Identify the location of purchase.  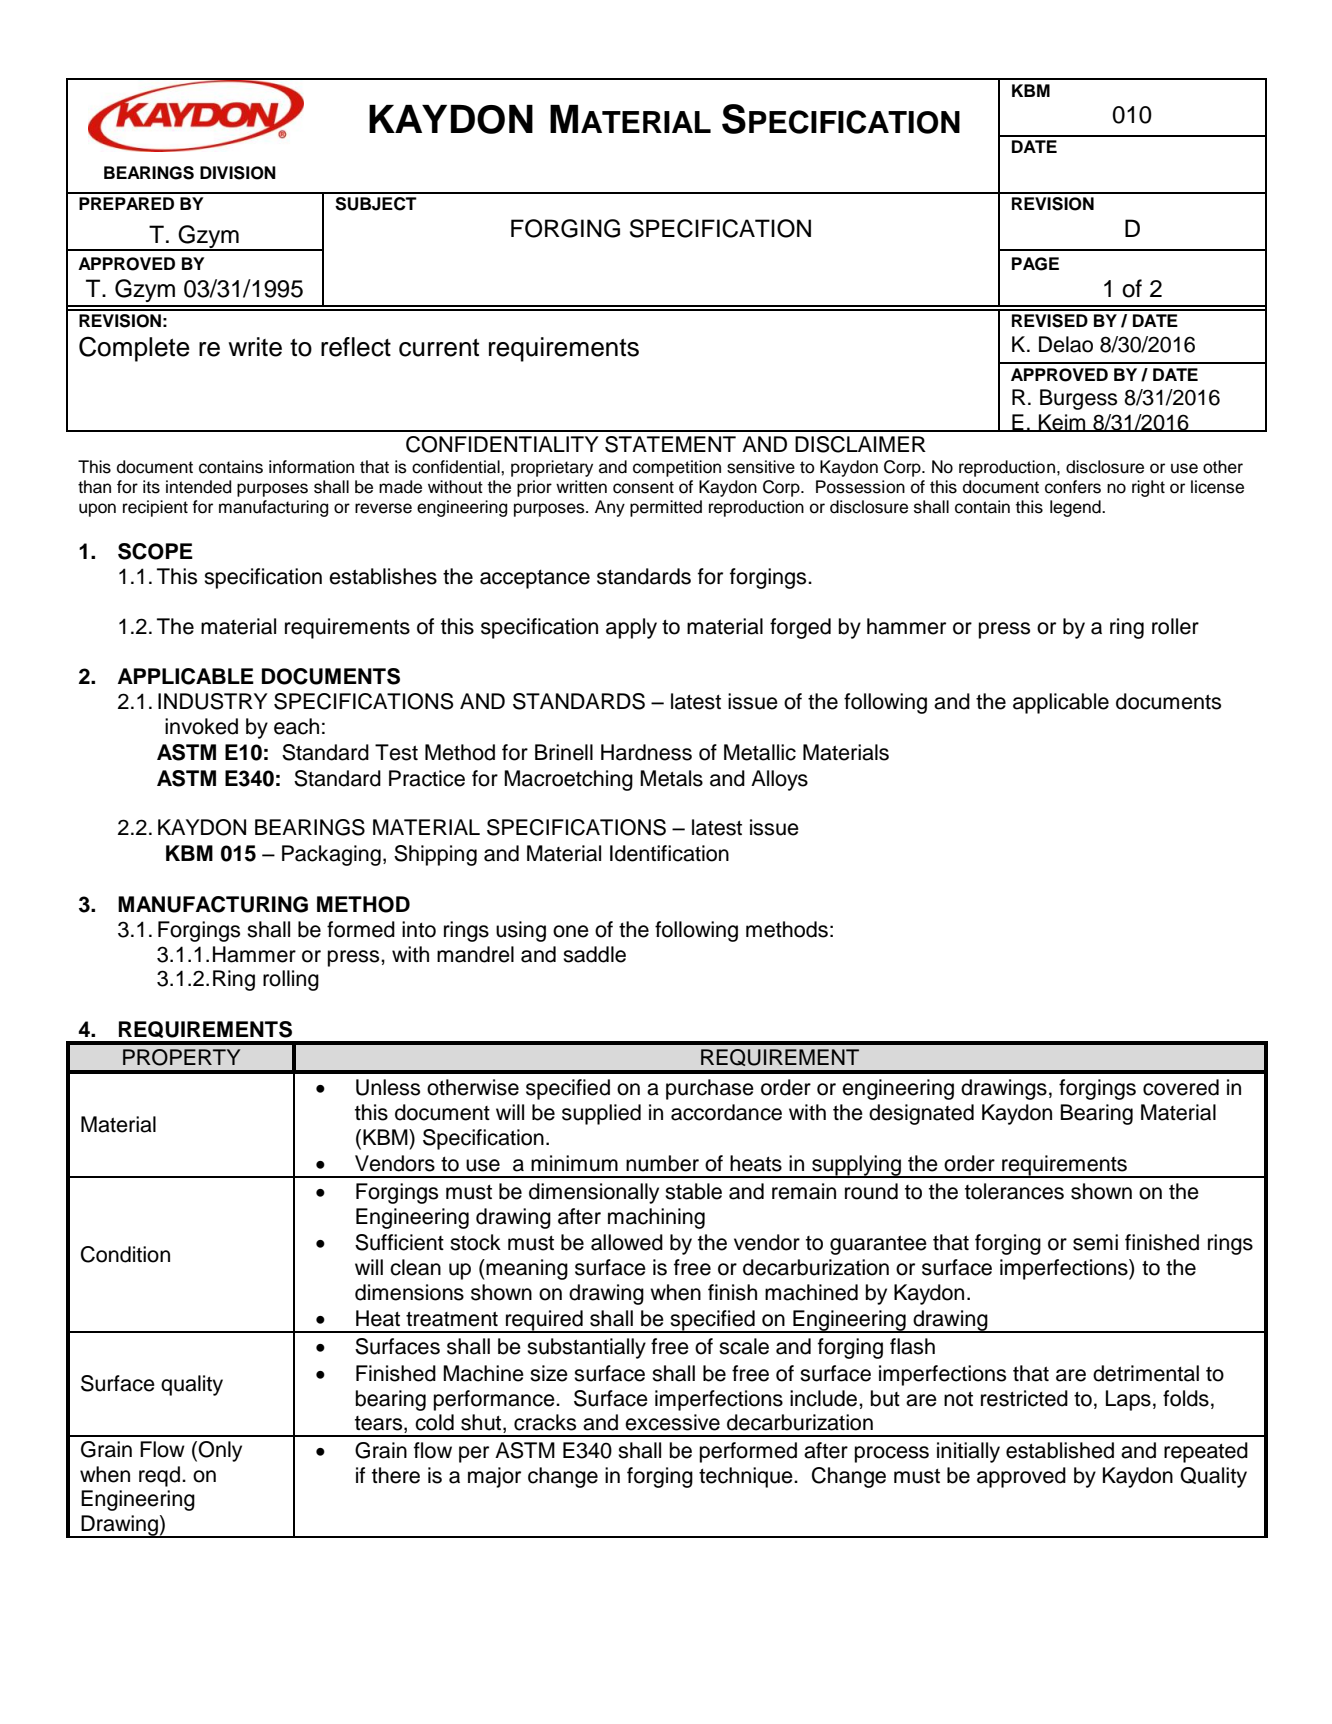
(710, 1089).
